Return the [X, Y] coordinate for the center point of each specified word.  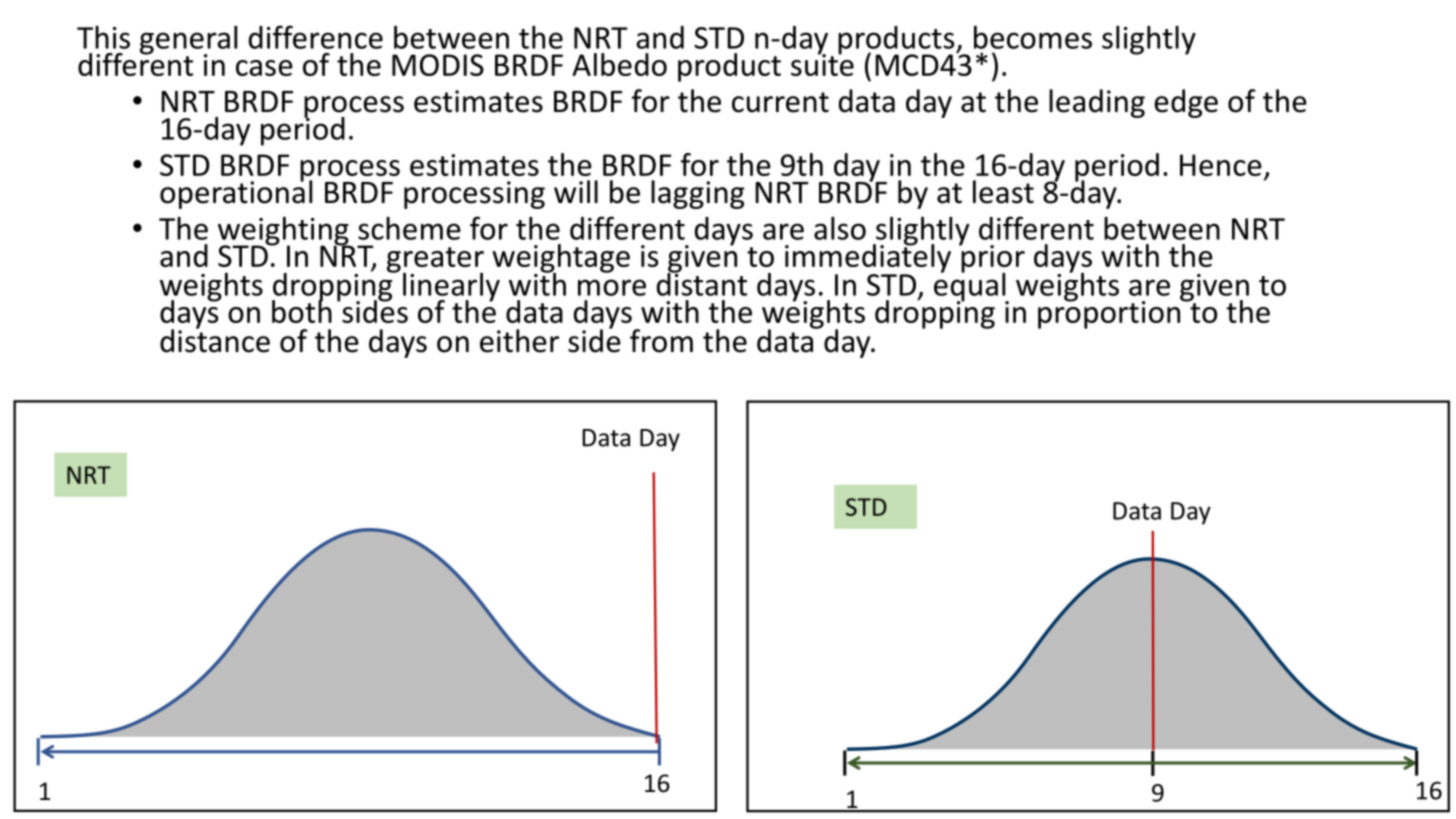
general [188, 41]
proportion [1110, 314]
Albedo [619, 64]
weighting [284, 232]
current [780, 102]
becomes [1033, 37]
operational [236, 193]
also [840, 228]
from [661, 341]
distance [215, 340]
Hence [1221, 165]
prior [992, 259]
